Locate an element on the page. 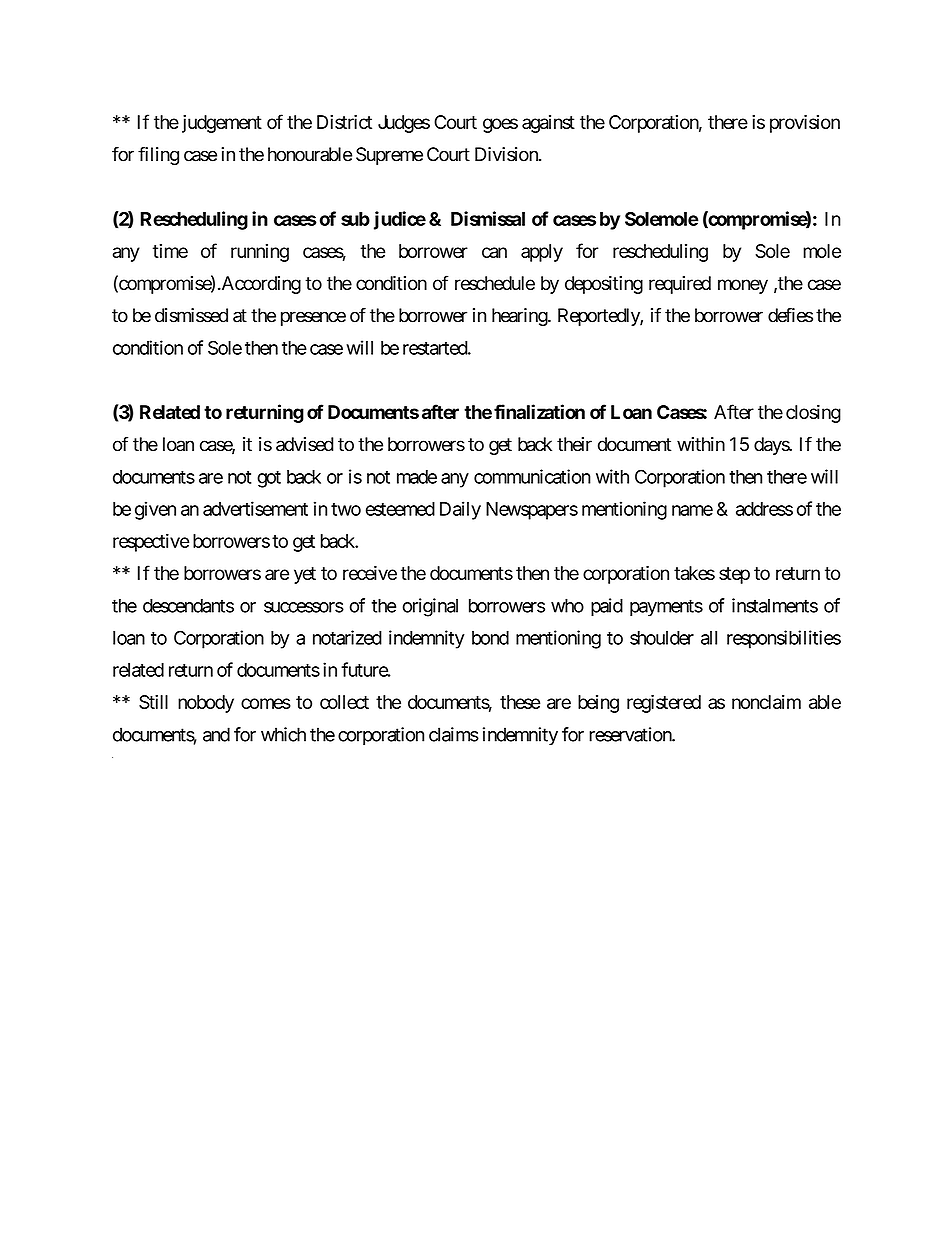 This document has height=1233, width=952. judgement is located at coordinates (222, 124).
